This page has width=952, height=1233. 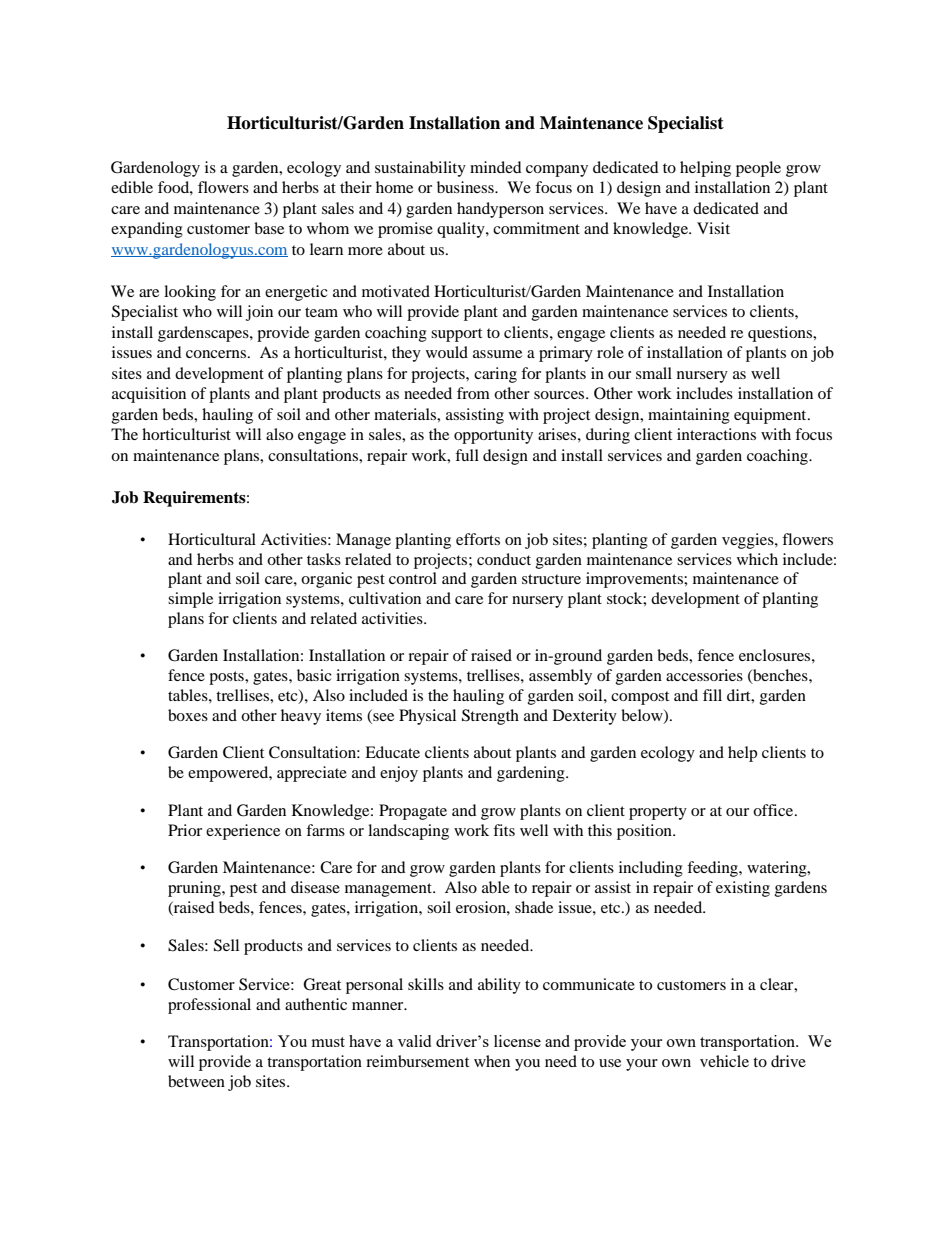 I want to click on simple, so click(x=190, y=600).
